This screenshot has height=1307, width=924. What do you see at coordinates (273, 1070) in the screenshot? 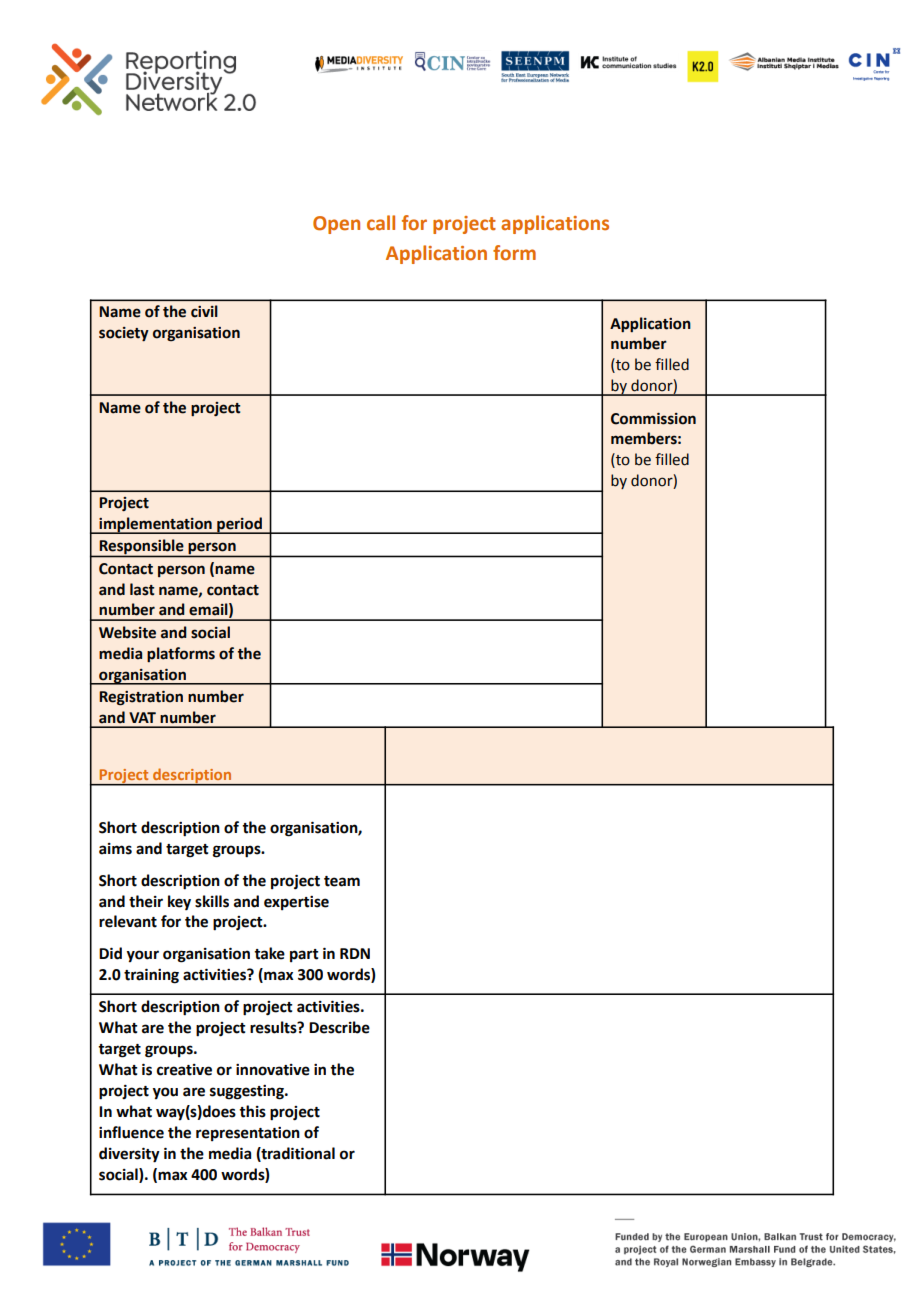
I see `innovative` at bounding box center [273, 1070].
